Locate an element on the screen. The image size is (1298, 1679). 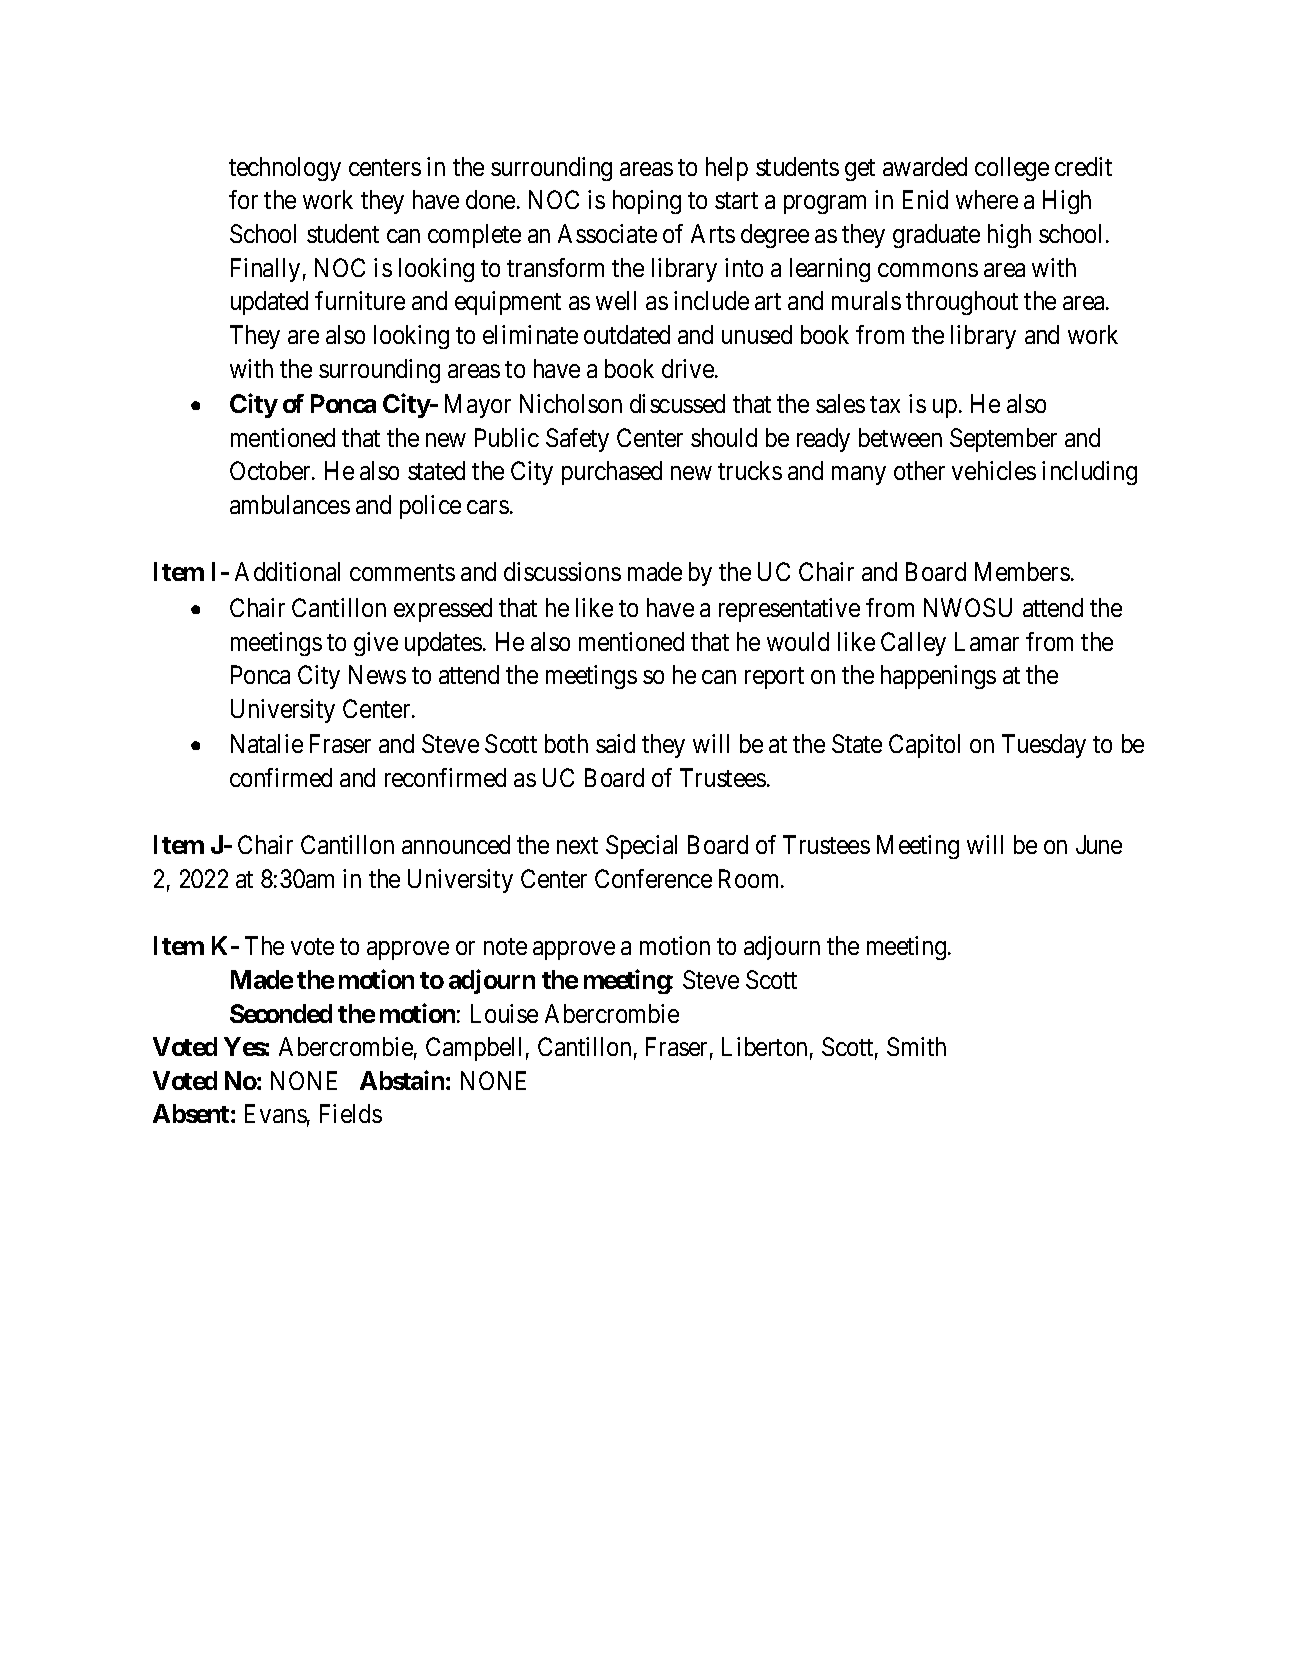
representative is located at coordinates (789, 610).
